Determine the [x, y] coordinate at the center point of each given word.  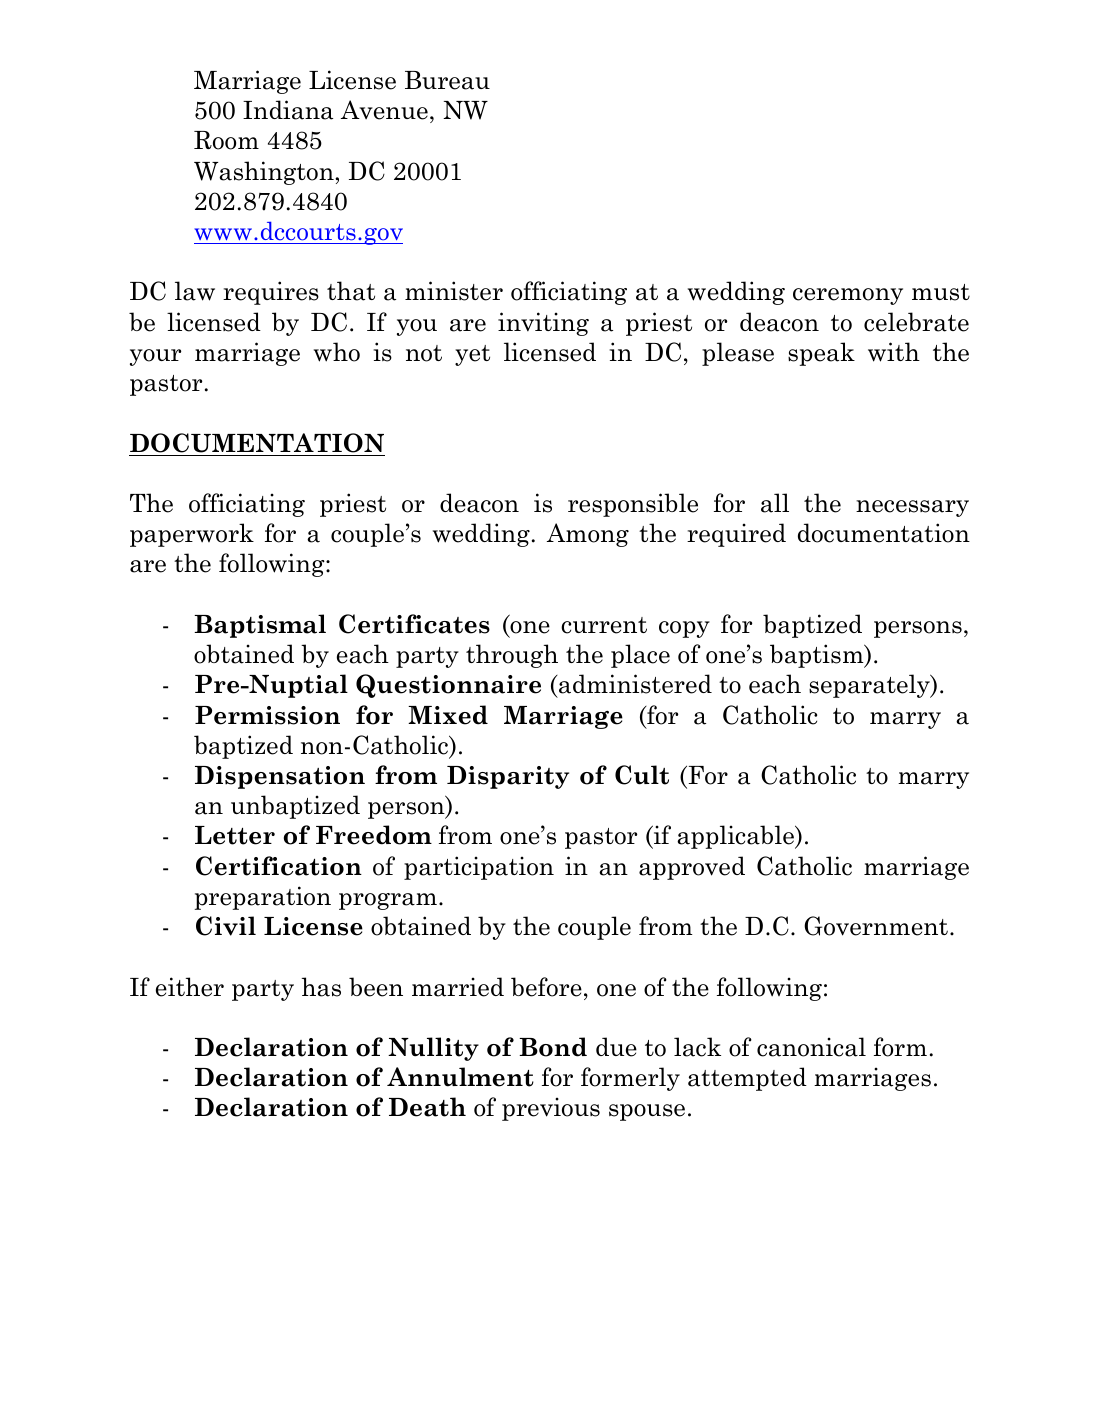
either [190, 987]
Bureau [447, 80]
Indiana [288, 110]
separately [870, 686]
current [604, 625]
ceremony [848, 296]
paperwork [192, 535]
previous [551, 1109]
